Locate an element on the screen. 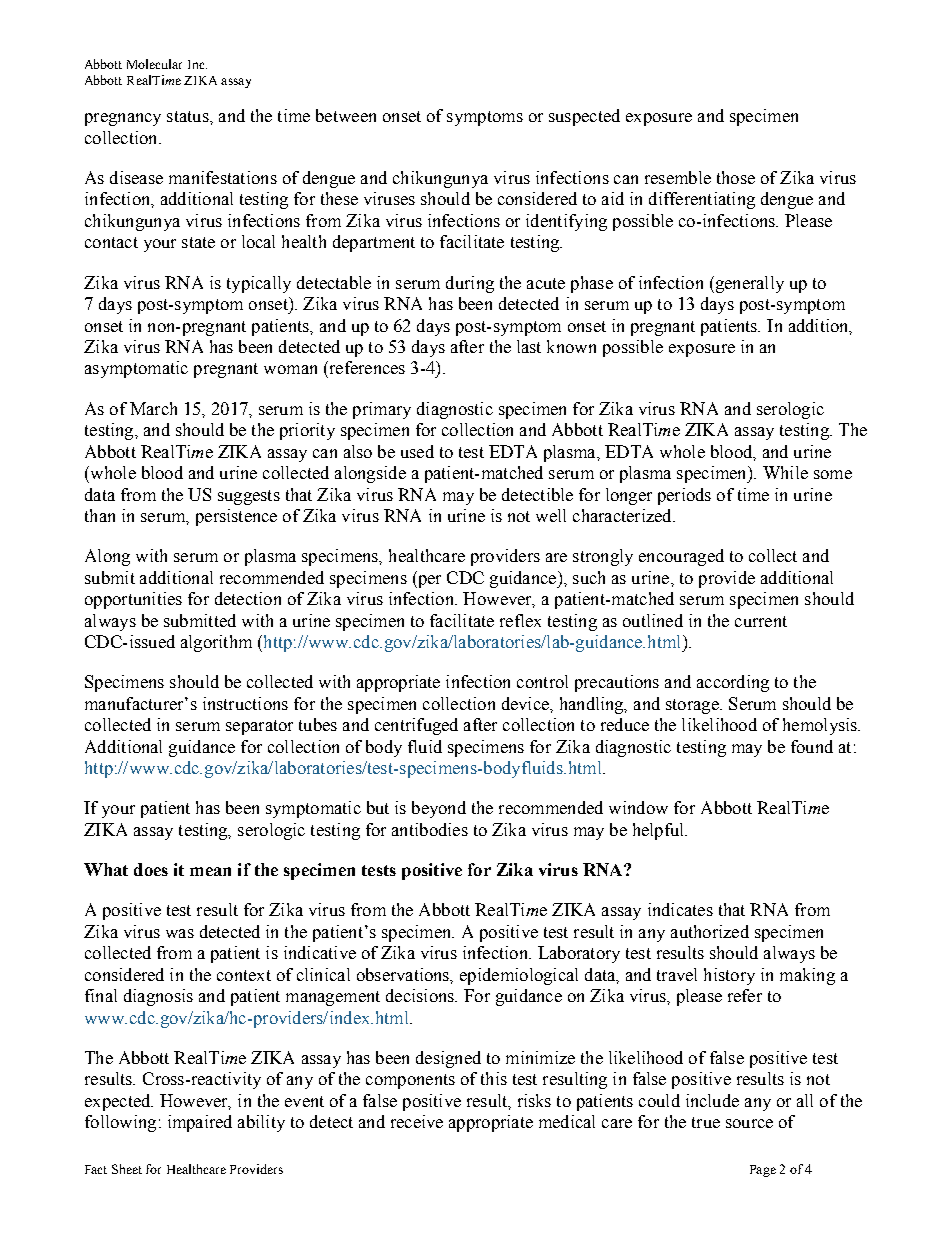 This screenshot has width=952, height=1233. reflex is located at coordinates (520, 620).
